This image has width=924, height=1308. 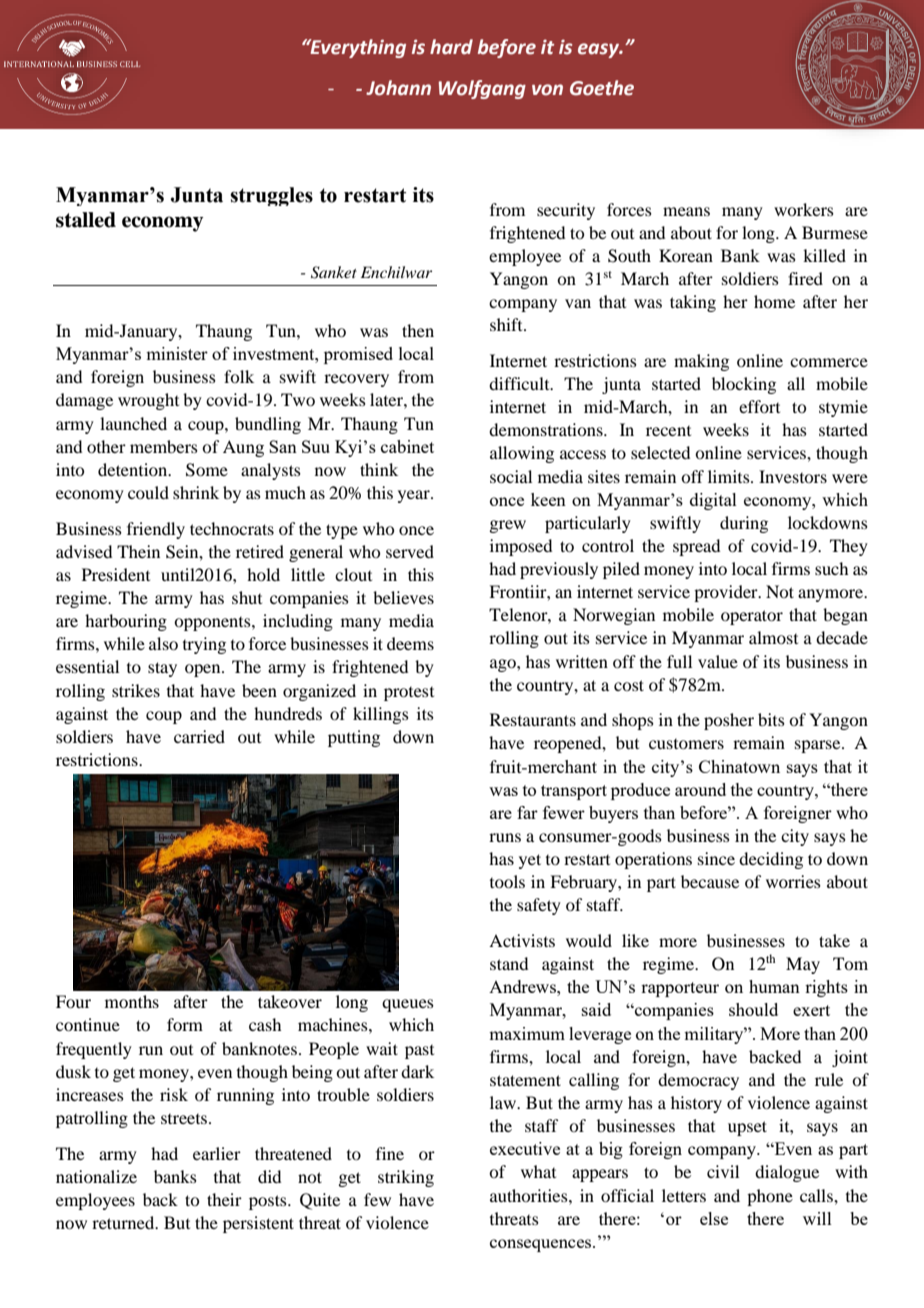 I want to click on Chinatown, so click(x=739, y=766).
